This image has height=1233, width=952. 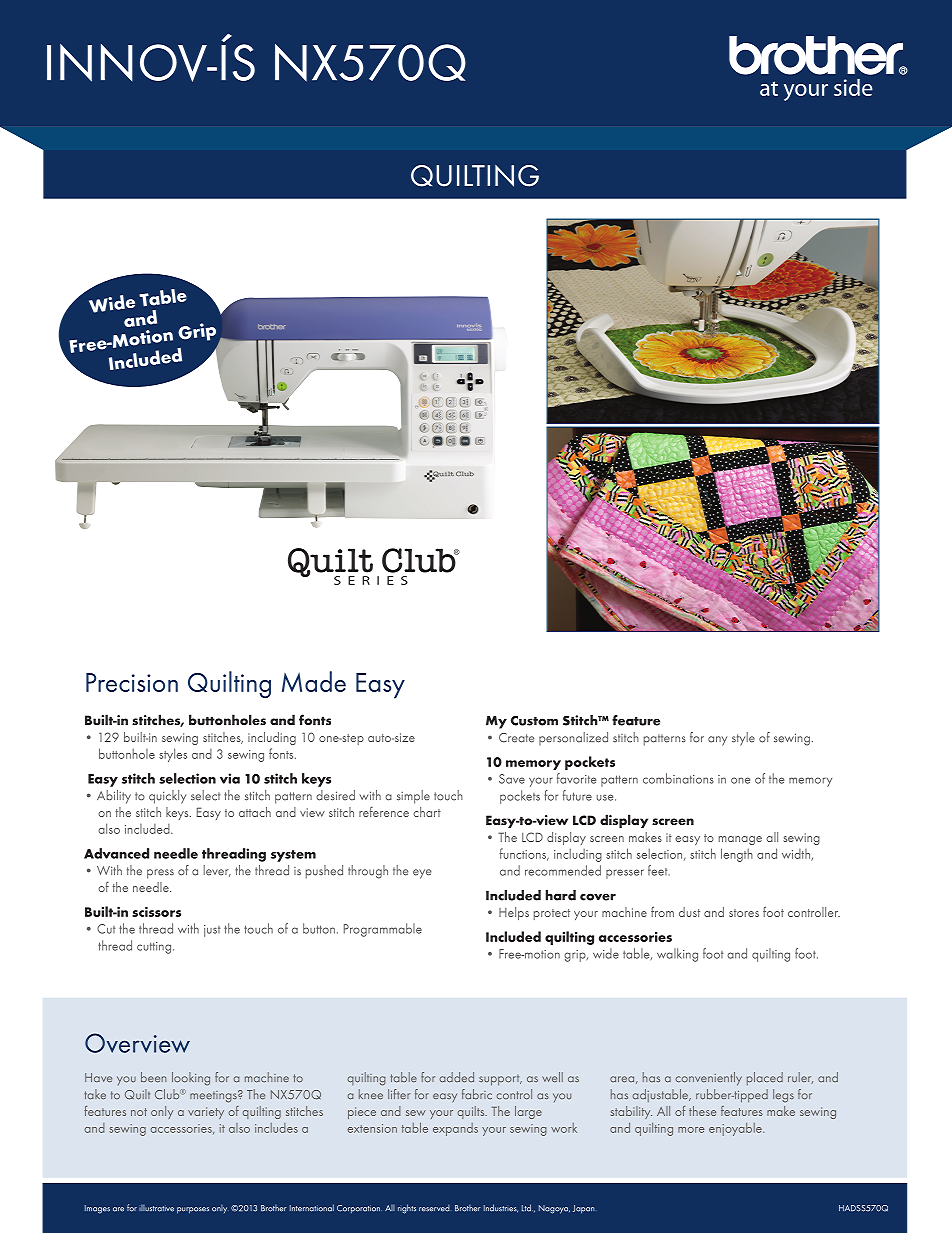 What do you see at coordinates (583, 1209) in the image?
I see `Japan` at bounding box center [583, 1209].
